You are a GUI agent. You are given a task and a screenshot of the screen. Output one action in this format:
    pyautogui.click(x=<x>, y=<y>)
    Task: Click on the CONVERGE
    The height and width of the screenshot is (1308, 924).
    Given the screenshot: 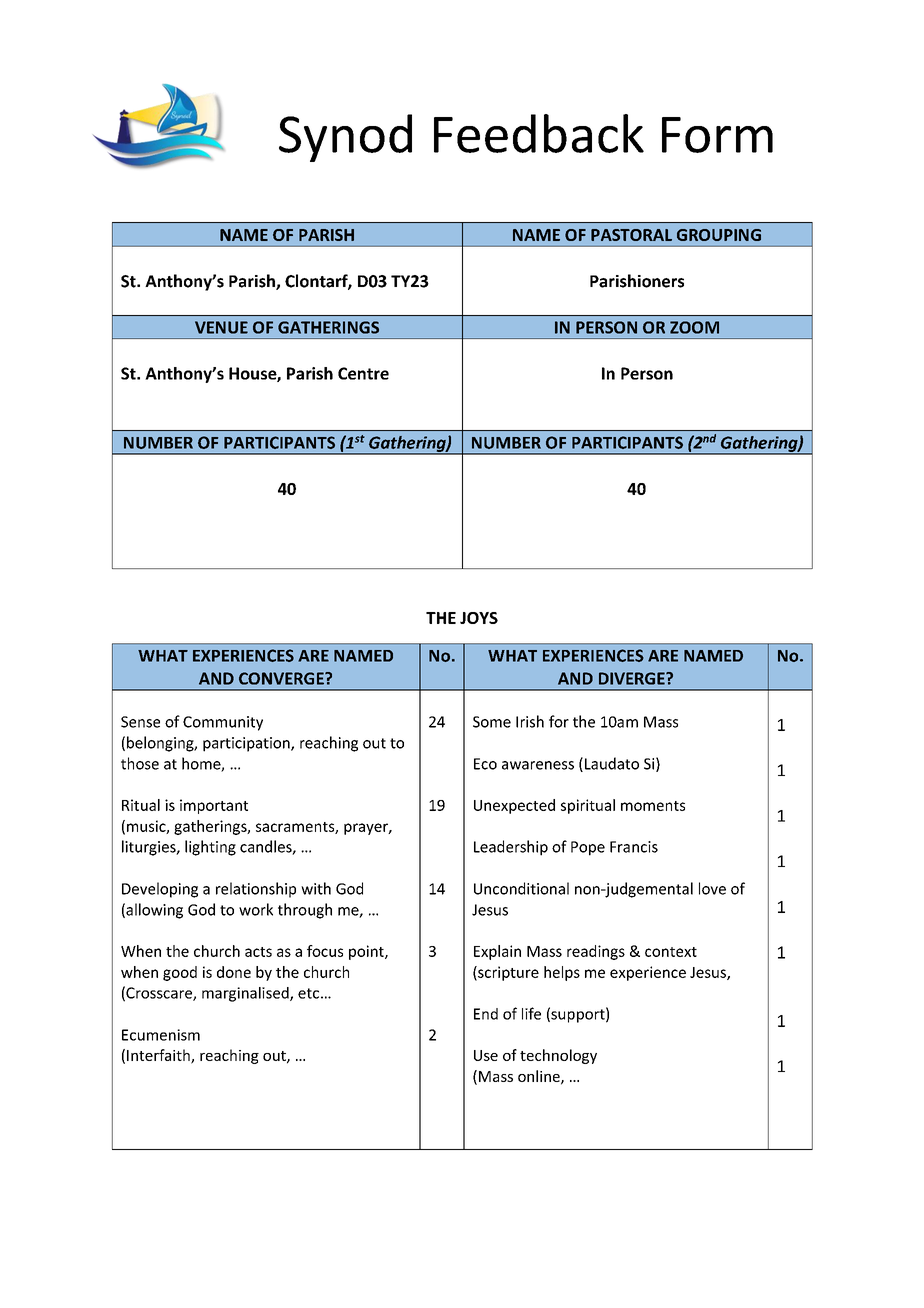 What is the action you would take?
    pyautogui.click(x=282, y=678)
